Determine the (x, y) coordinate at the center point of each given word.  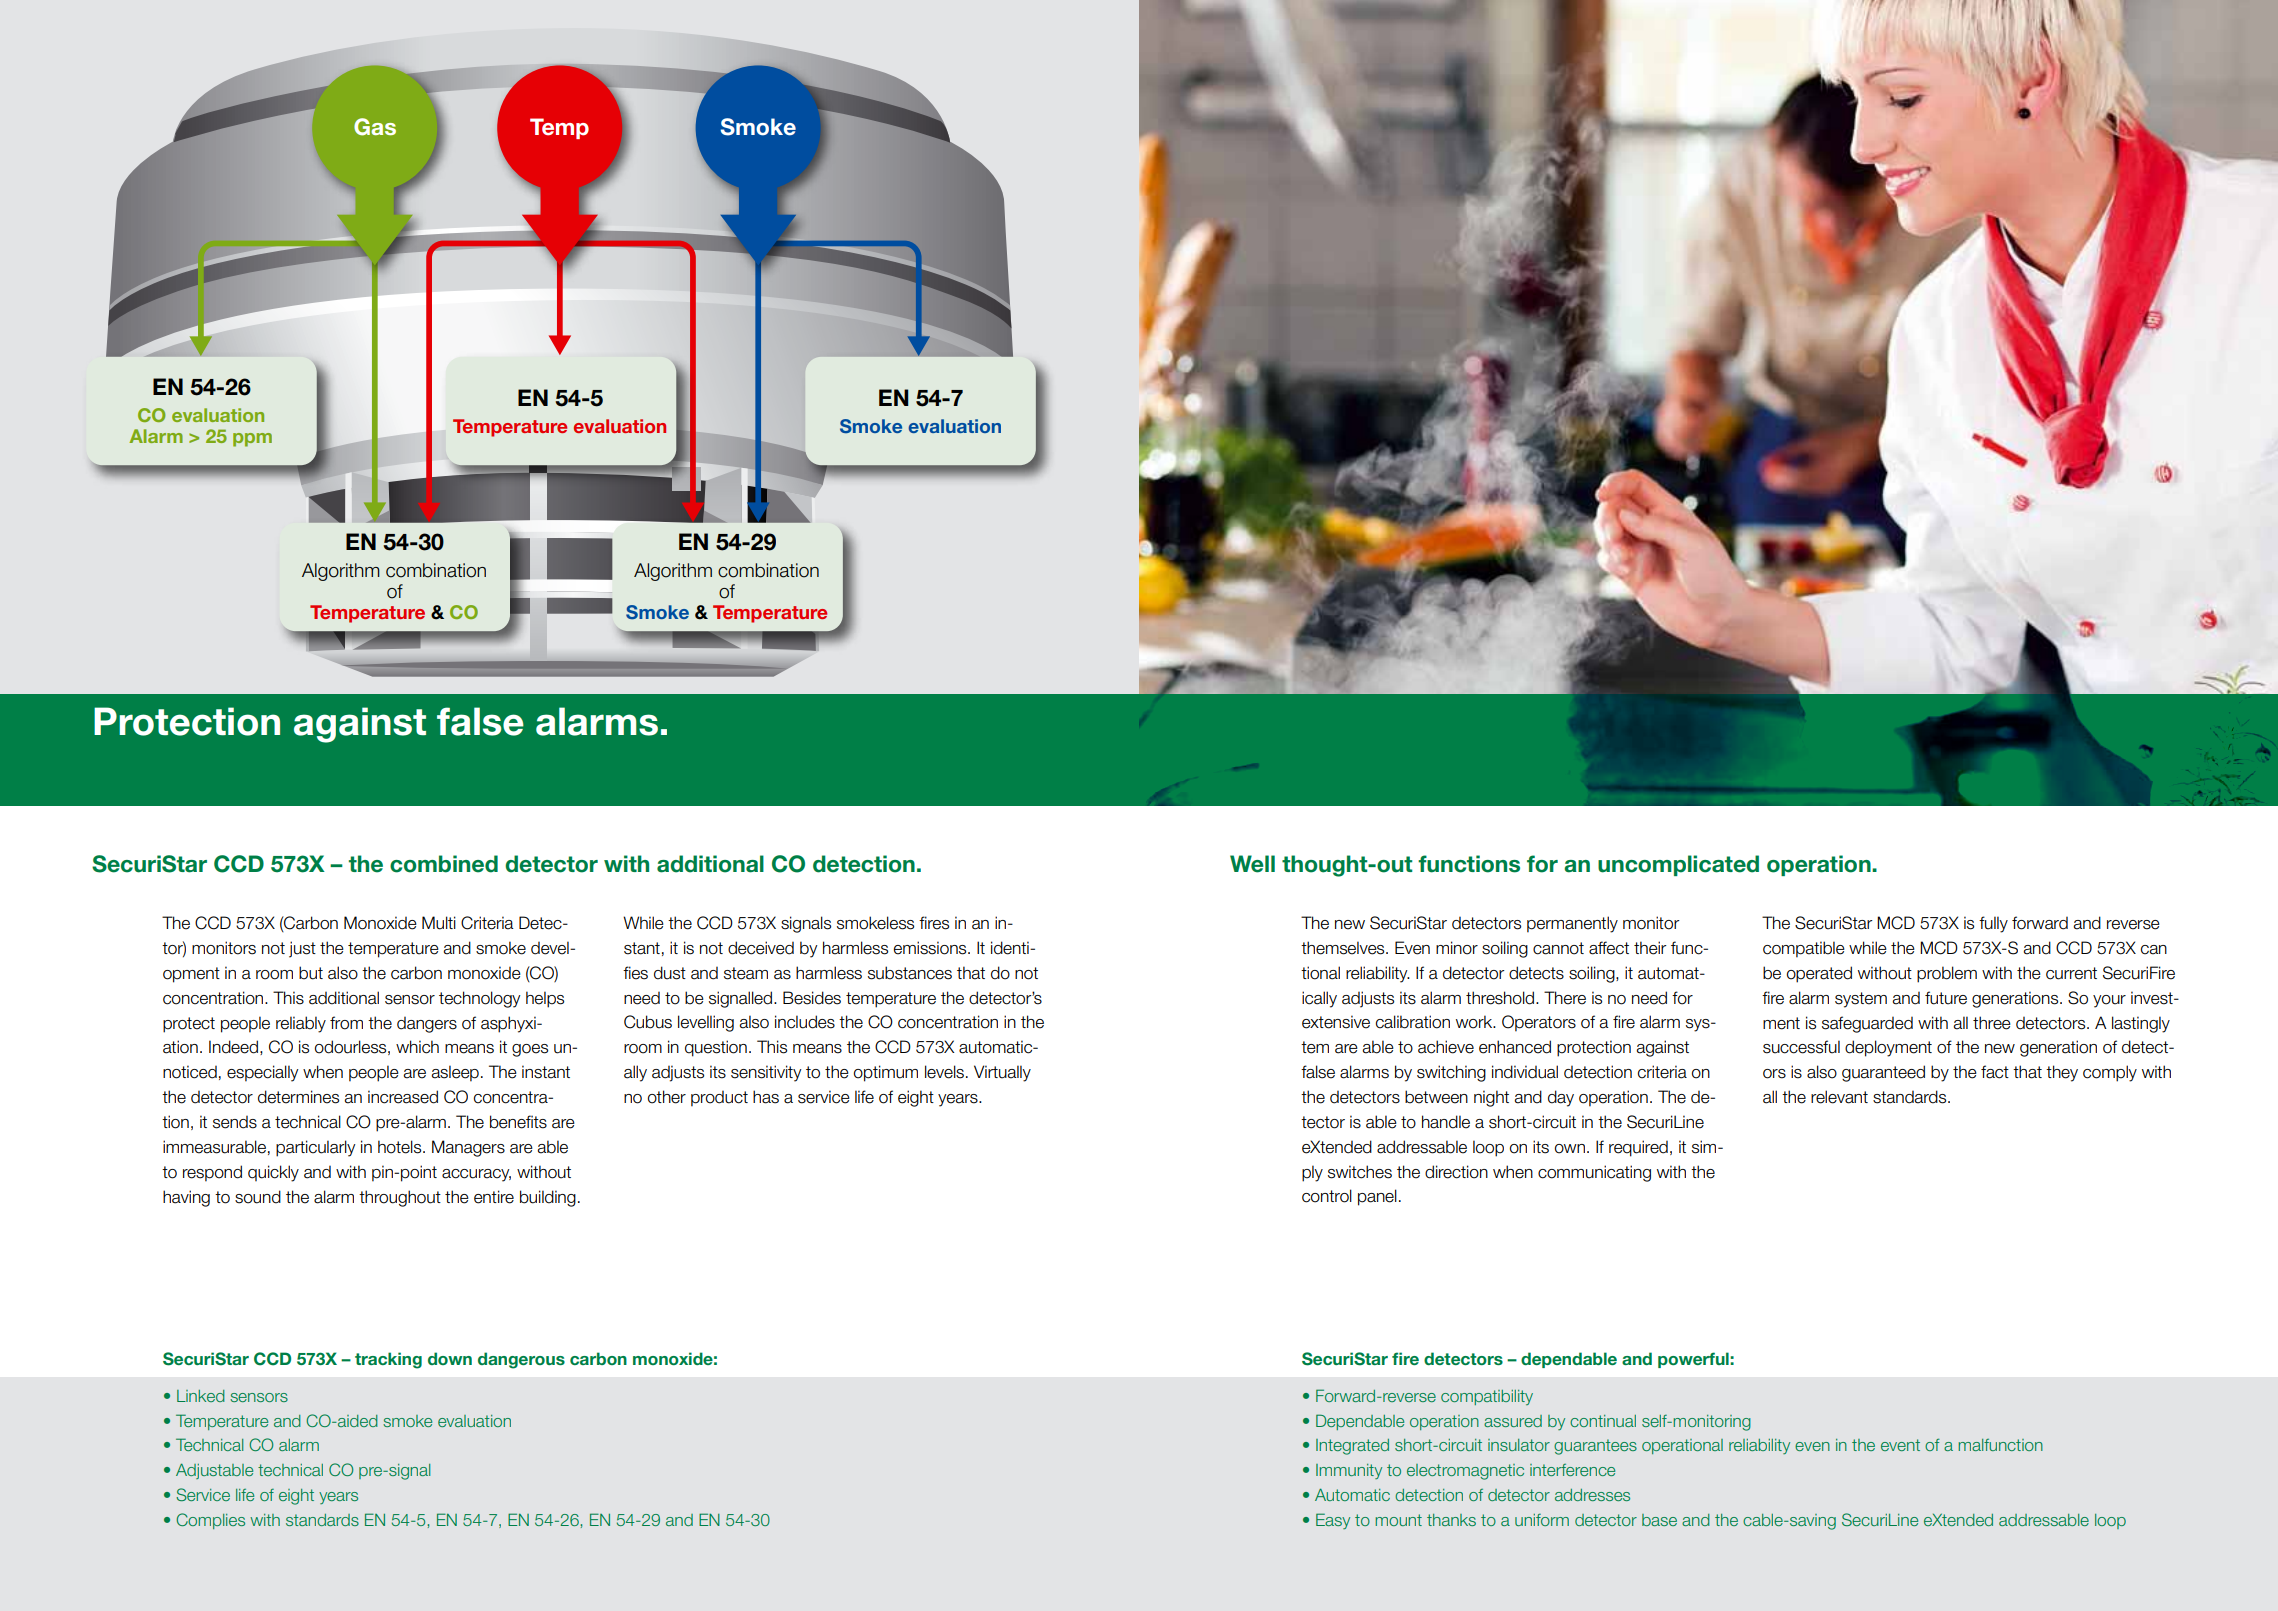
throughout (400, 1198)
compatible (1804, 949)
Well (1252, 864)
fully (1993, 924)
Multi (439, 923)
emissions (931, 948)
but (311, 973)
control (1327, 1196)
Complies (210, 1521)
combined (444, 864)
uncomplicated (1678, 865)
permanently (1572, 924)
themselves (1344, 948)
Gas (375, 127)
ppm (252, 440)
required (1638, 1148)
